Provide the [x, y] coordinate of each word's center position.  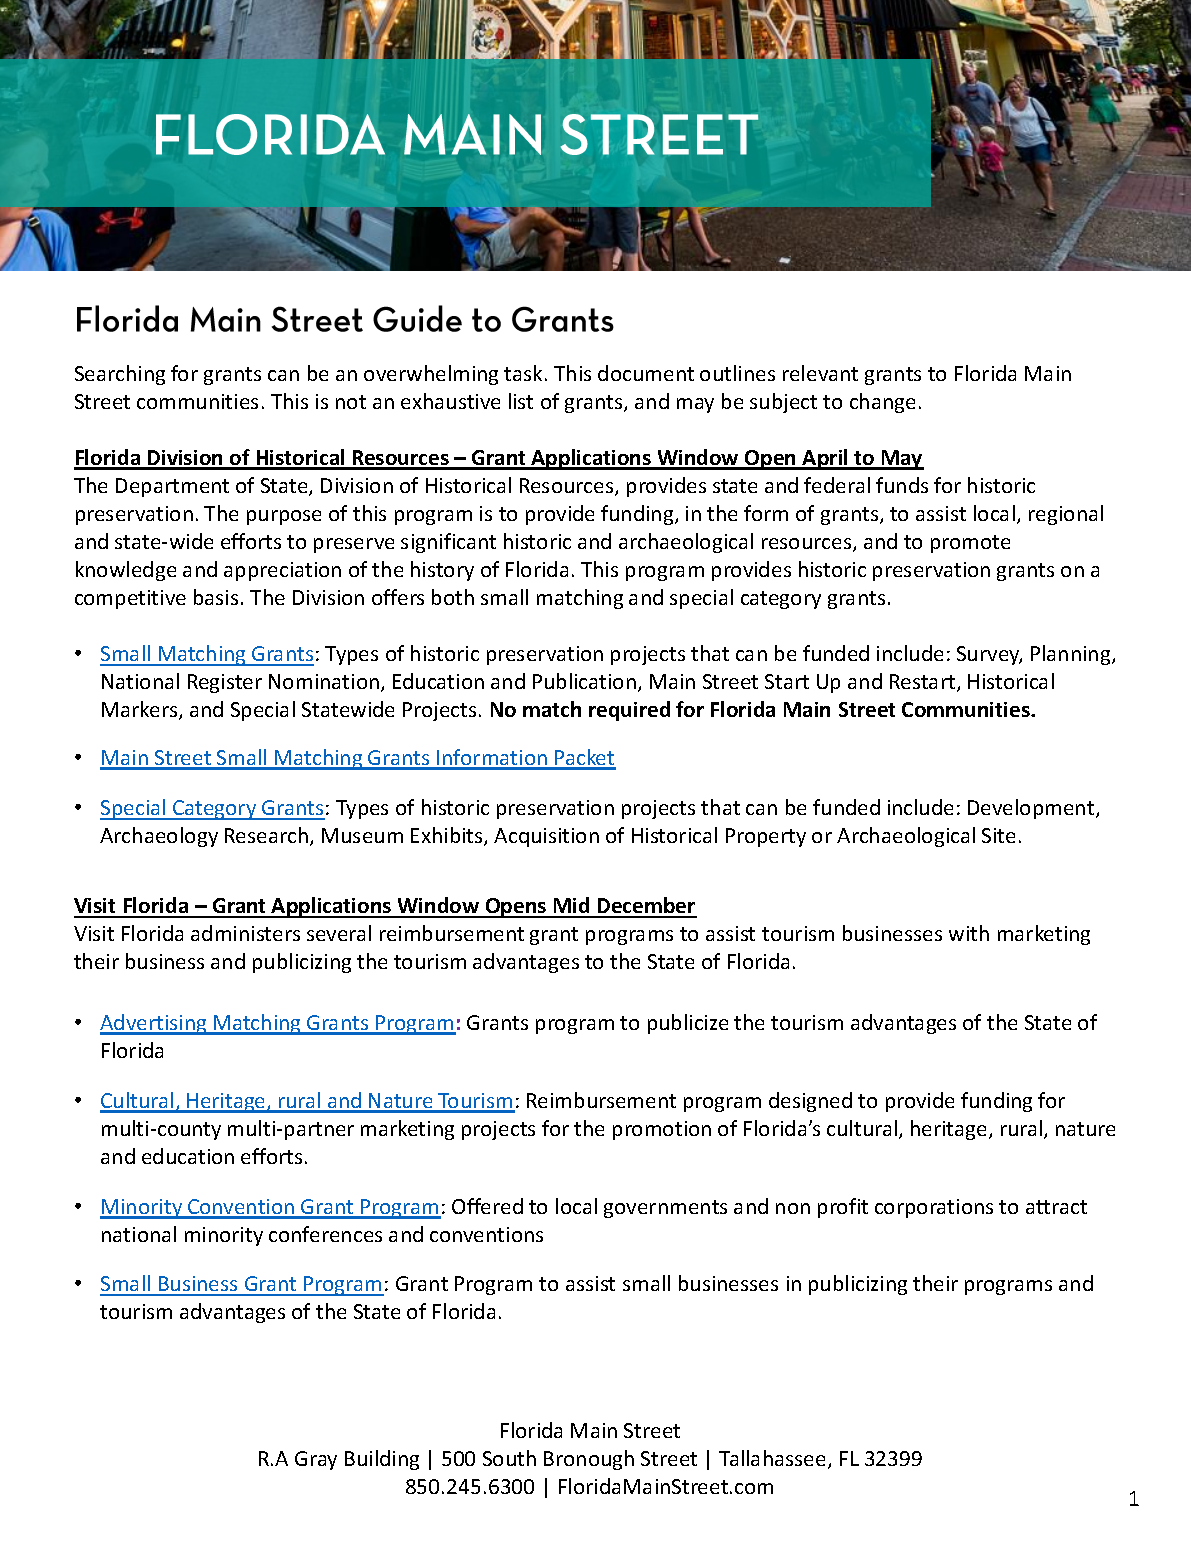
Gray [316, 1460]
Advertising [154, 1024]
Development [1032, 809]
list [521, 401]
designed [810, 1102]
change [882, 403]
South [509, 1458]
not [351, 402]
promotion [662, 1130]
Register [225, 683]
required [629, 711]
